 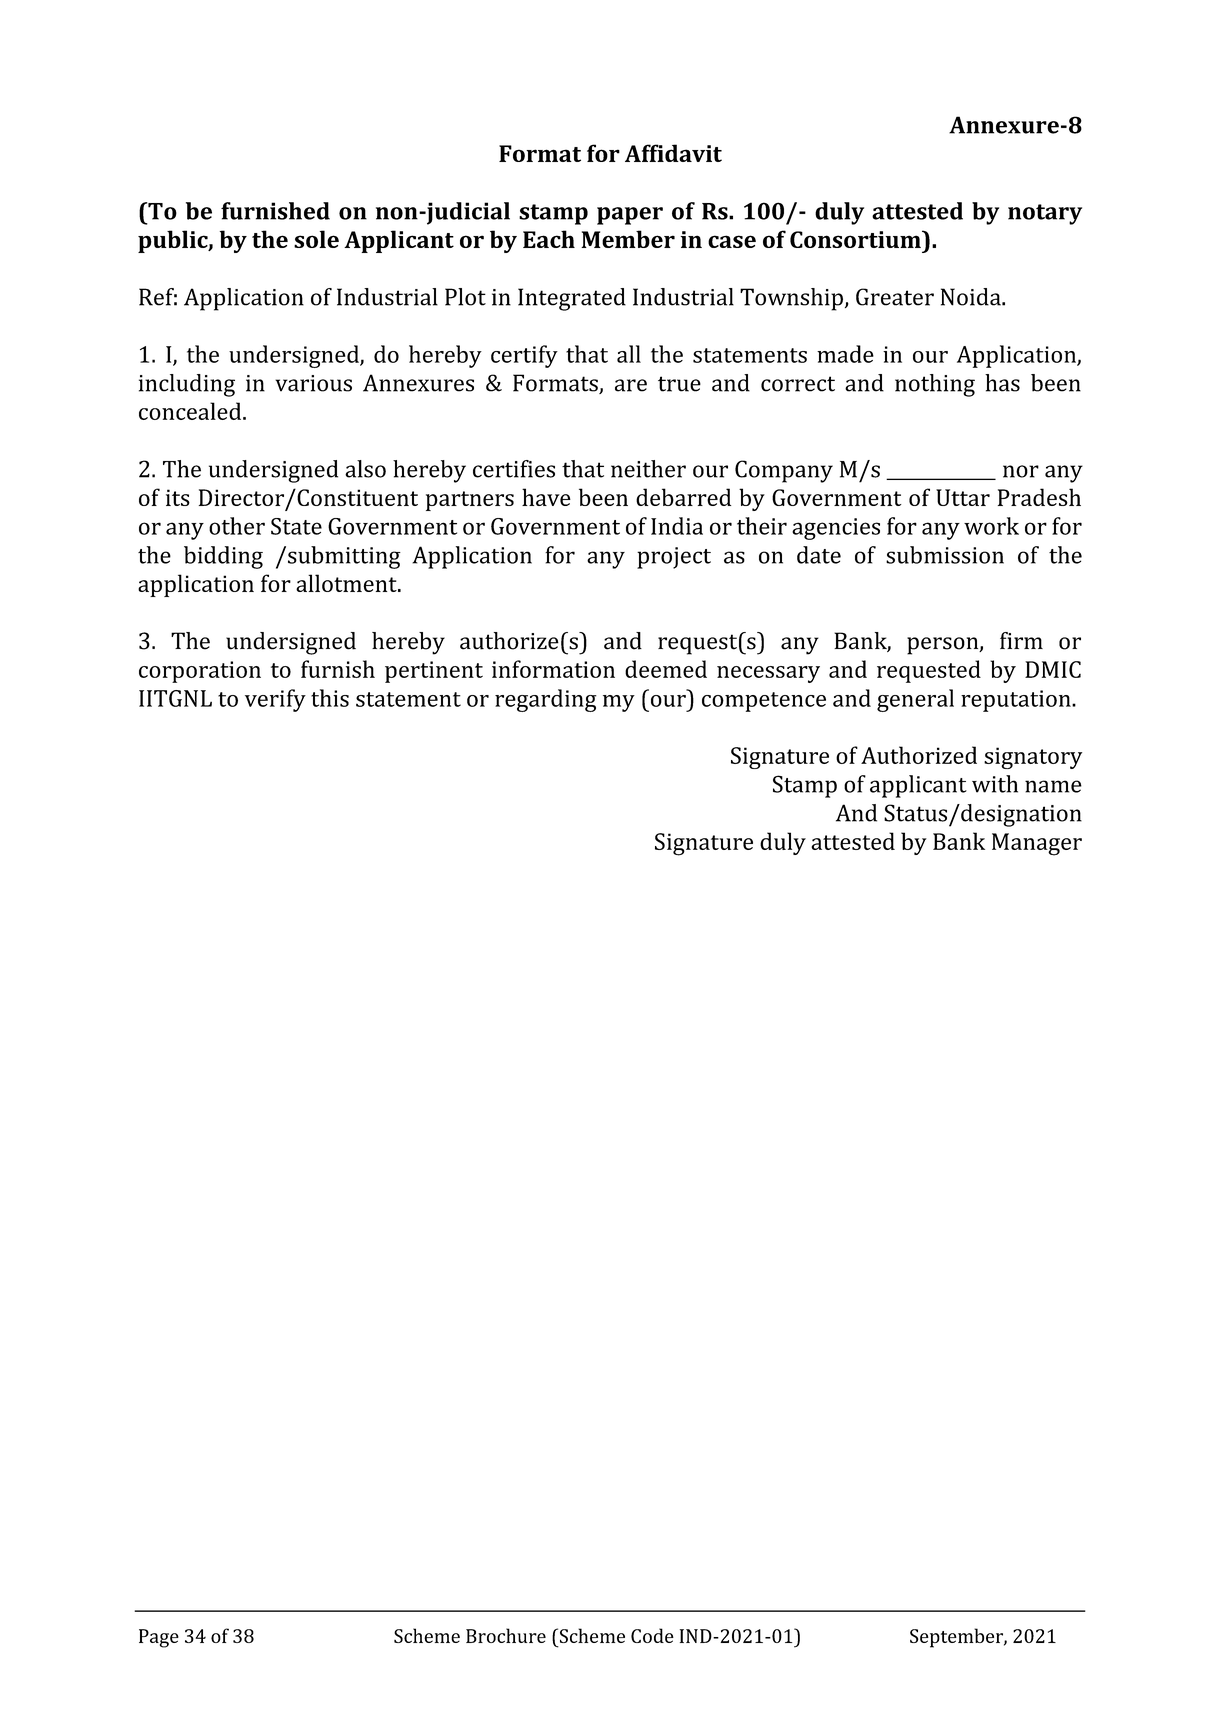 What do you see at coordinates (159, 1638) in the document?
I see `Page` at bounding box center [159, 1638].
